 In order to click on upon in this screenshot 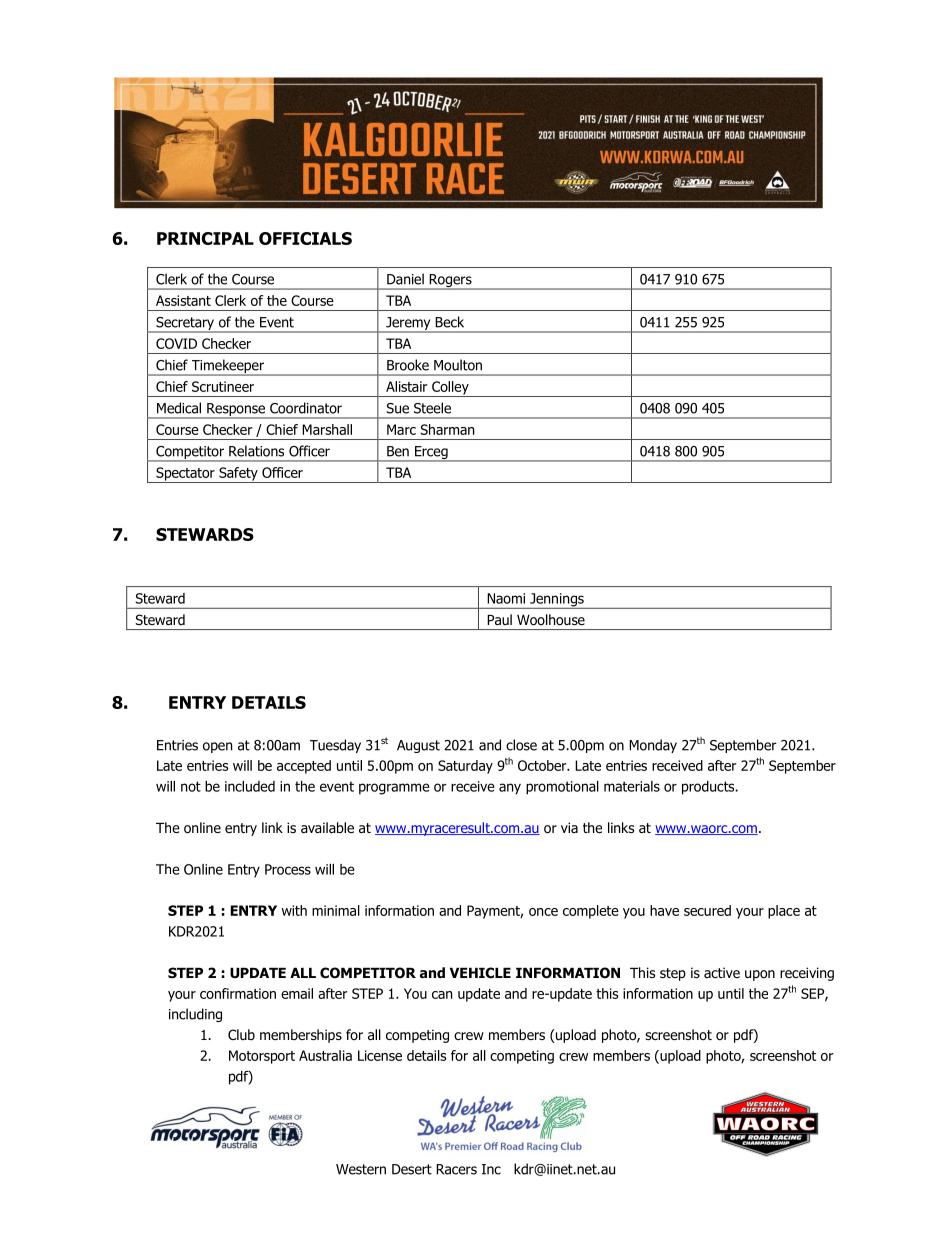, I will do `click(760, 975)`.
